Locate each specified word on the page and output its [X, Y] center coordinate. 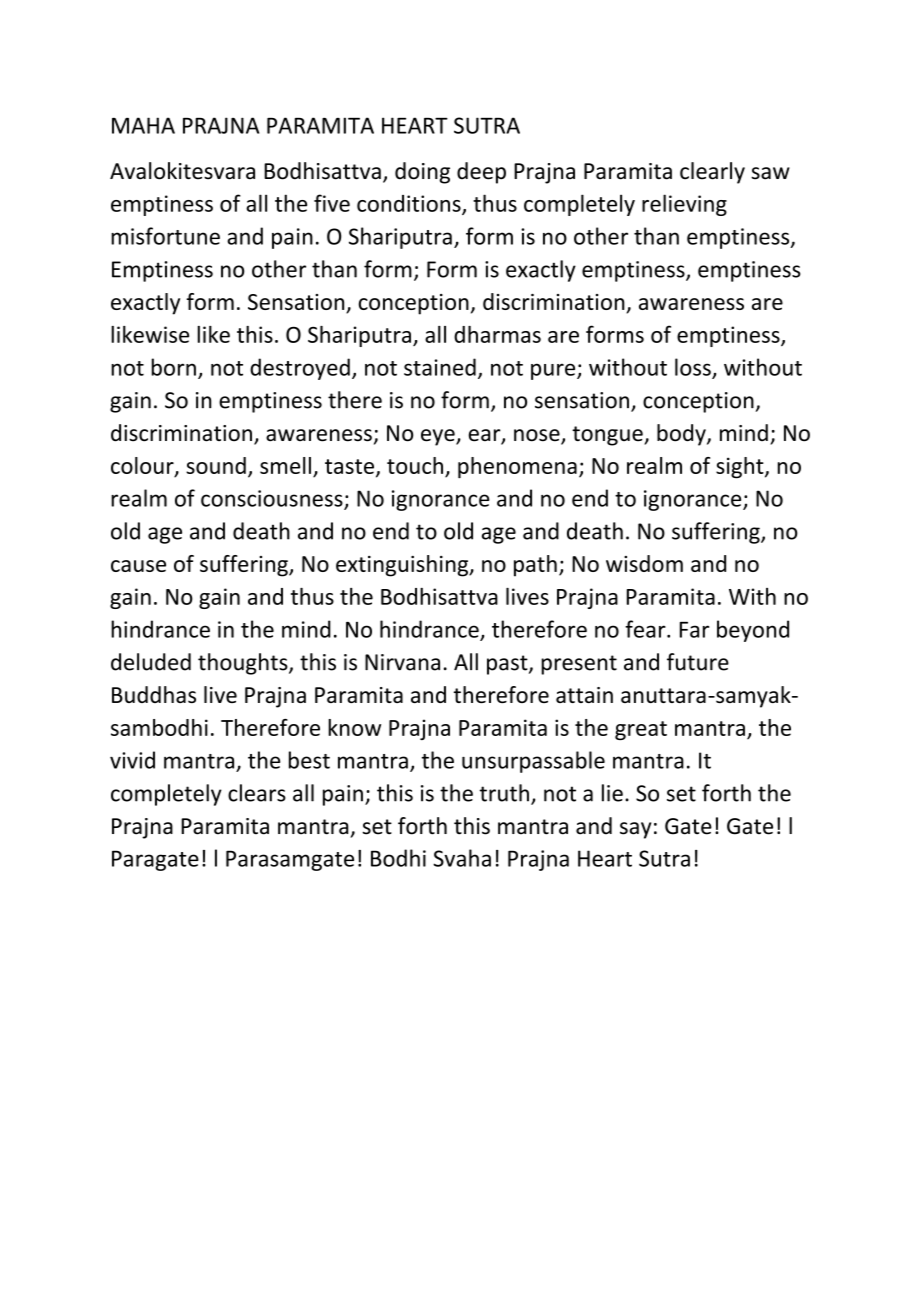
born [173, 367]
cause [138, 566]
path [535, 566]
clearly [712, 173]
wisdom [644, 563]
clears [257, 793]
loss [693, 367]
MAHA [143, 125]
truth [504, 793]
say [635, 830]
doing [422, 173]
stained [440, 367]
